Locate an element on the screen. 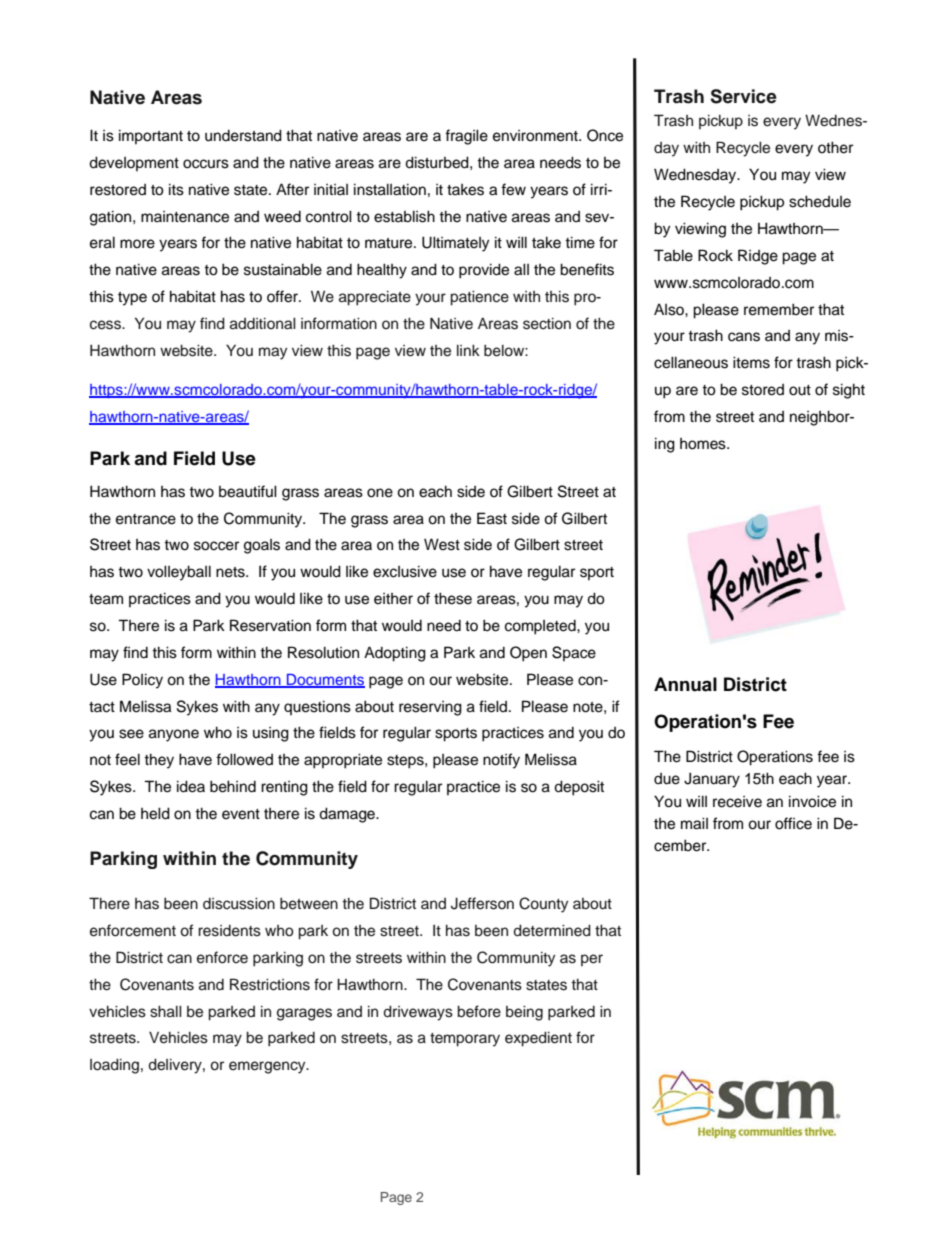 Image resolution: width=952 pixels, height=1233 pixels. Service is located at coordinates (743, 96).
